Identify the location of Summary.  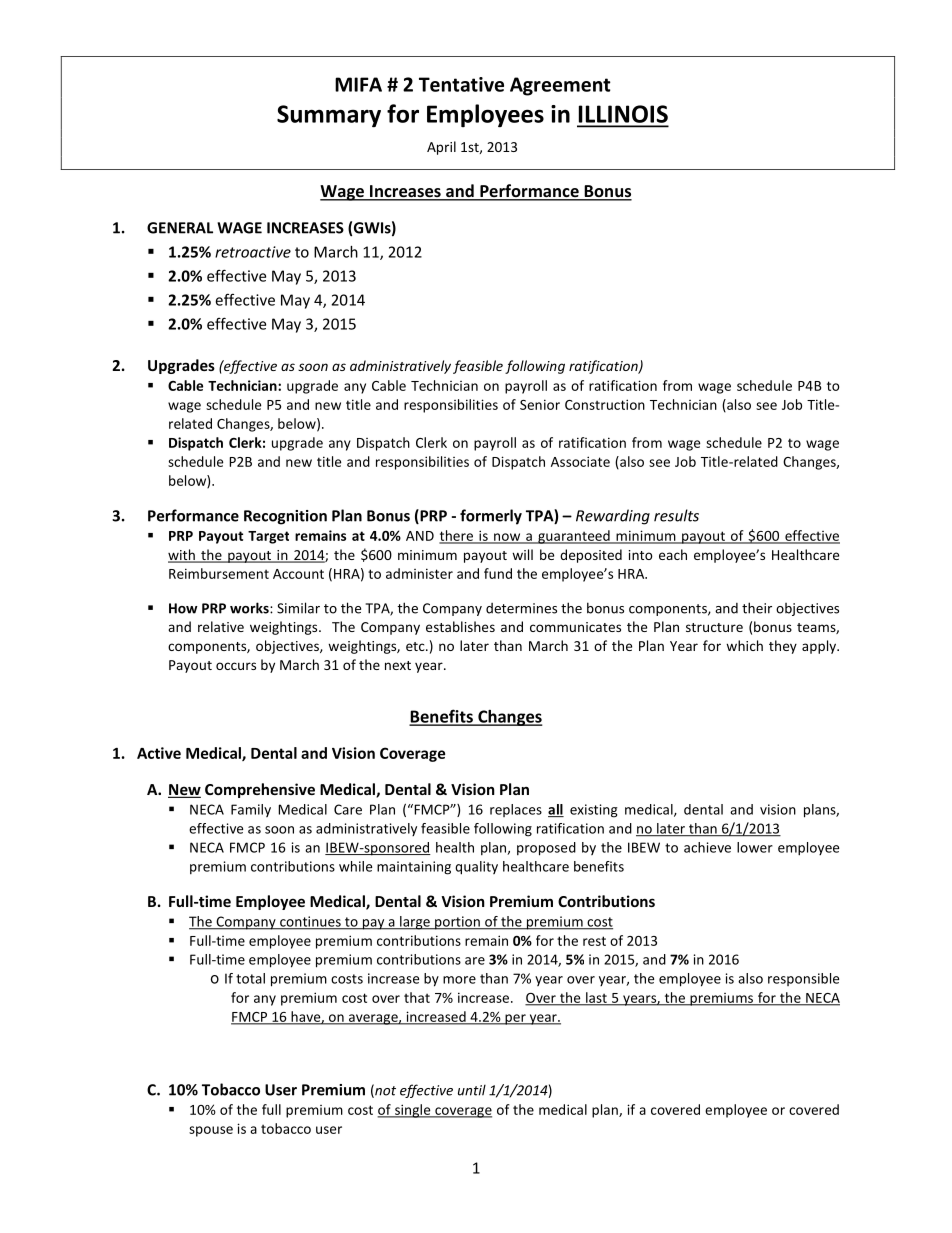
(329, 116).
